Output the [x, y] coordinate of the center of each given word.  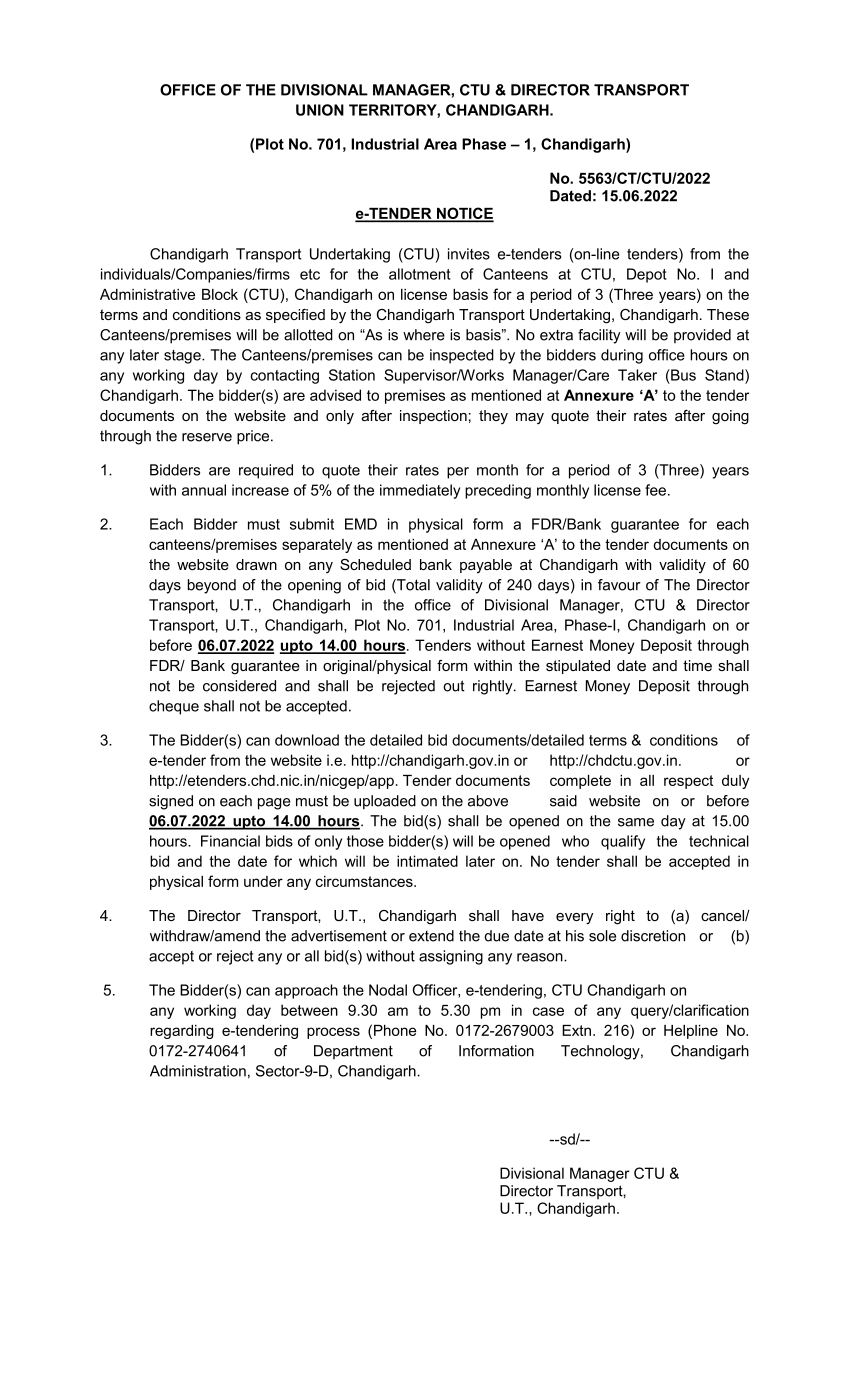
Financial [230, 841]
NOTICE [464, 214]
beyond [212, 586]
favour [619, 585]
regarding [182, 1032]
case [548, 1011]
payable [486, 566]
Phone [395, 1030]
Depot [647, 275]
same [636, 822]
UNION [320, 110]
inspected [462, 356]
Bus [682, 375]
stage [183, 357]
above [488, 801]
